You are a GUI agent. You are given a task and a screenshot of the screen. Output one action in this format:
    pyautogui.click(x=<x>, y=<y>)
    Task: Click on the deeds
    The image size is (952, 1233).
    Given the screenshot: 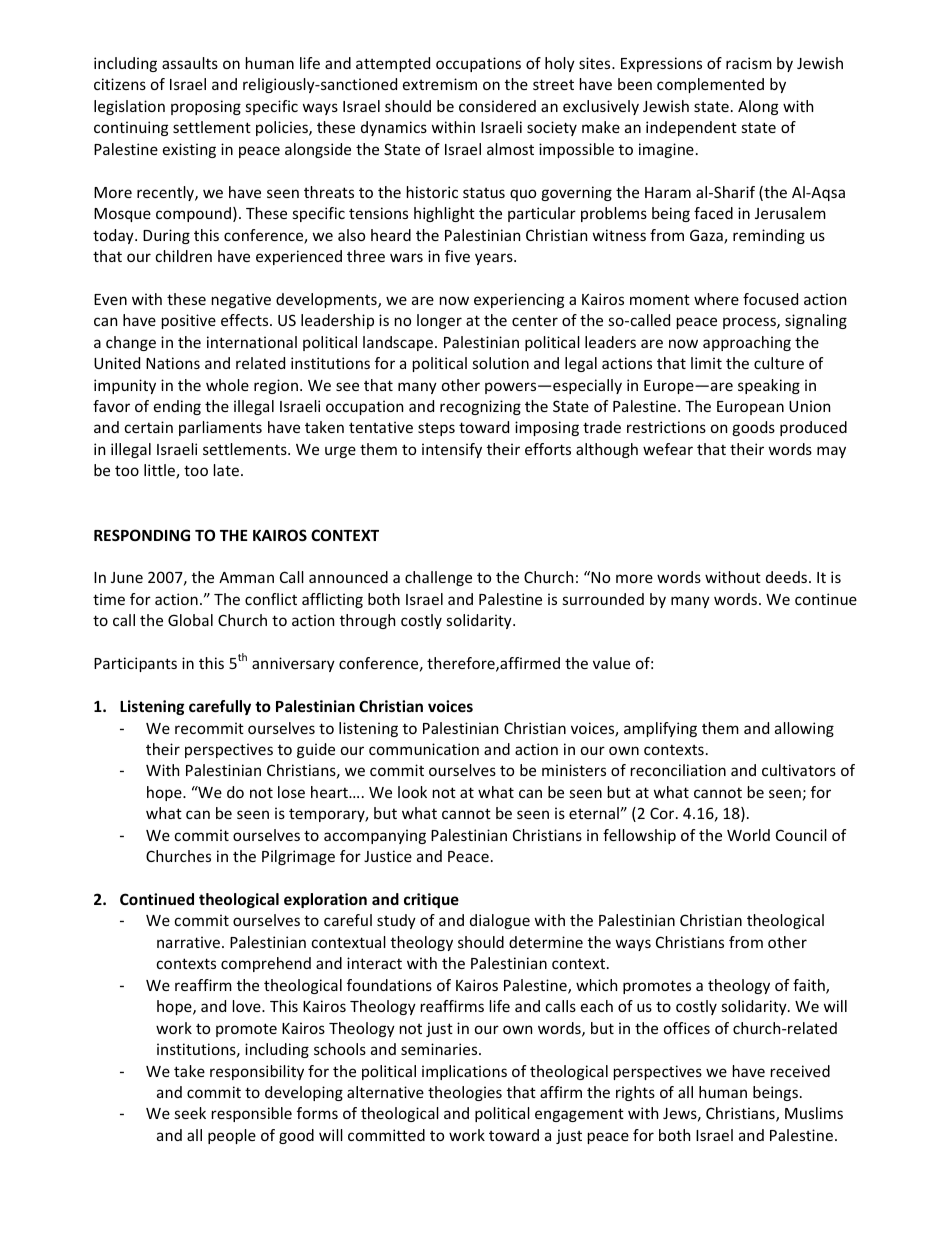 What is the action you would take?
    pyautogui.click(x=788, y=577)
